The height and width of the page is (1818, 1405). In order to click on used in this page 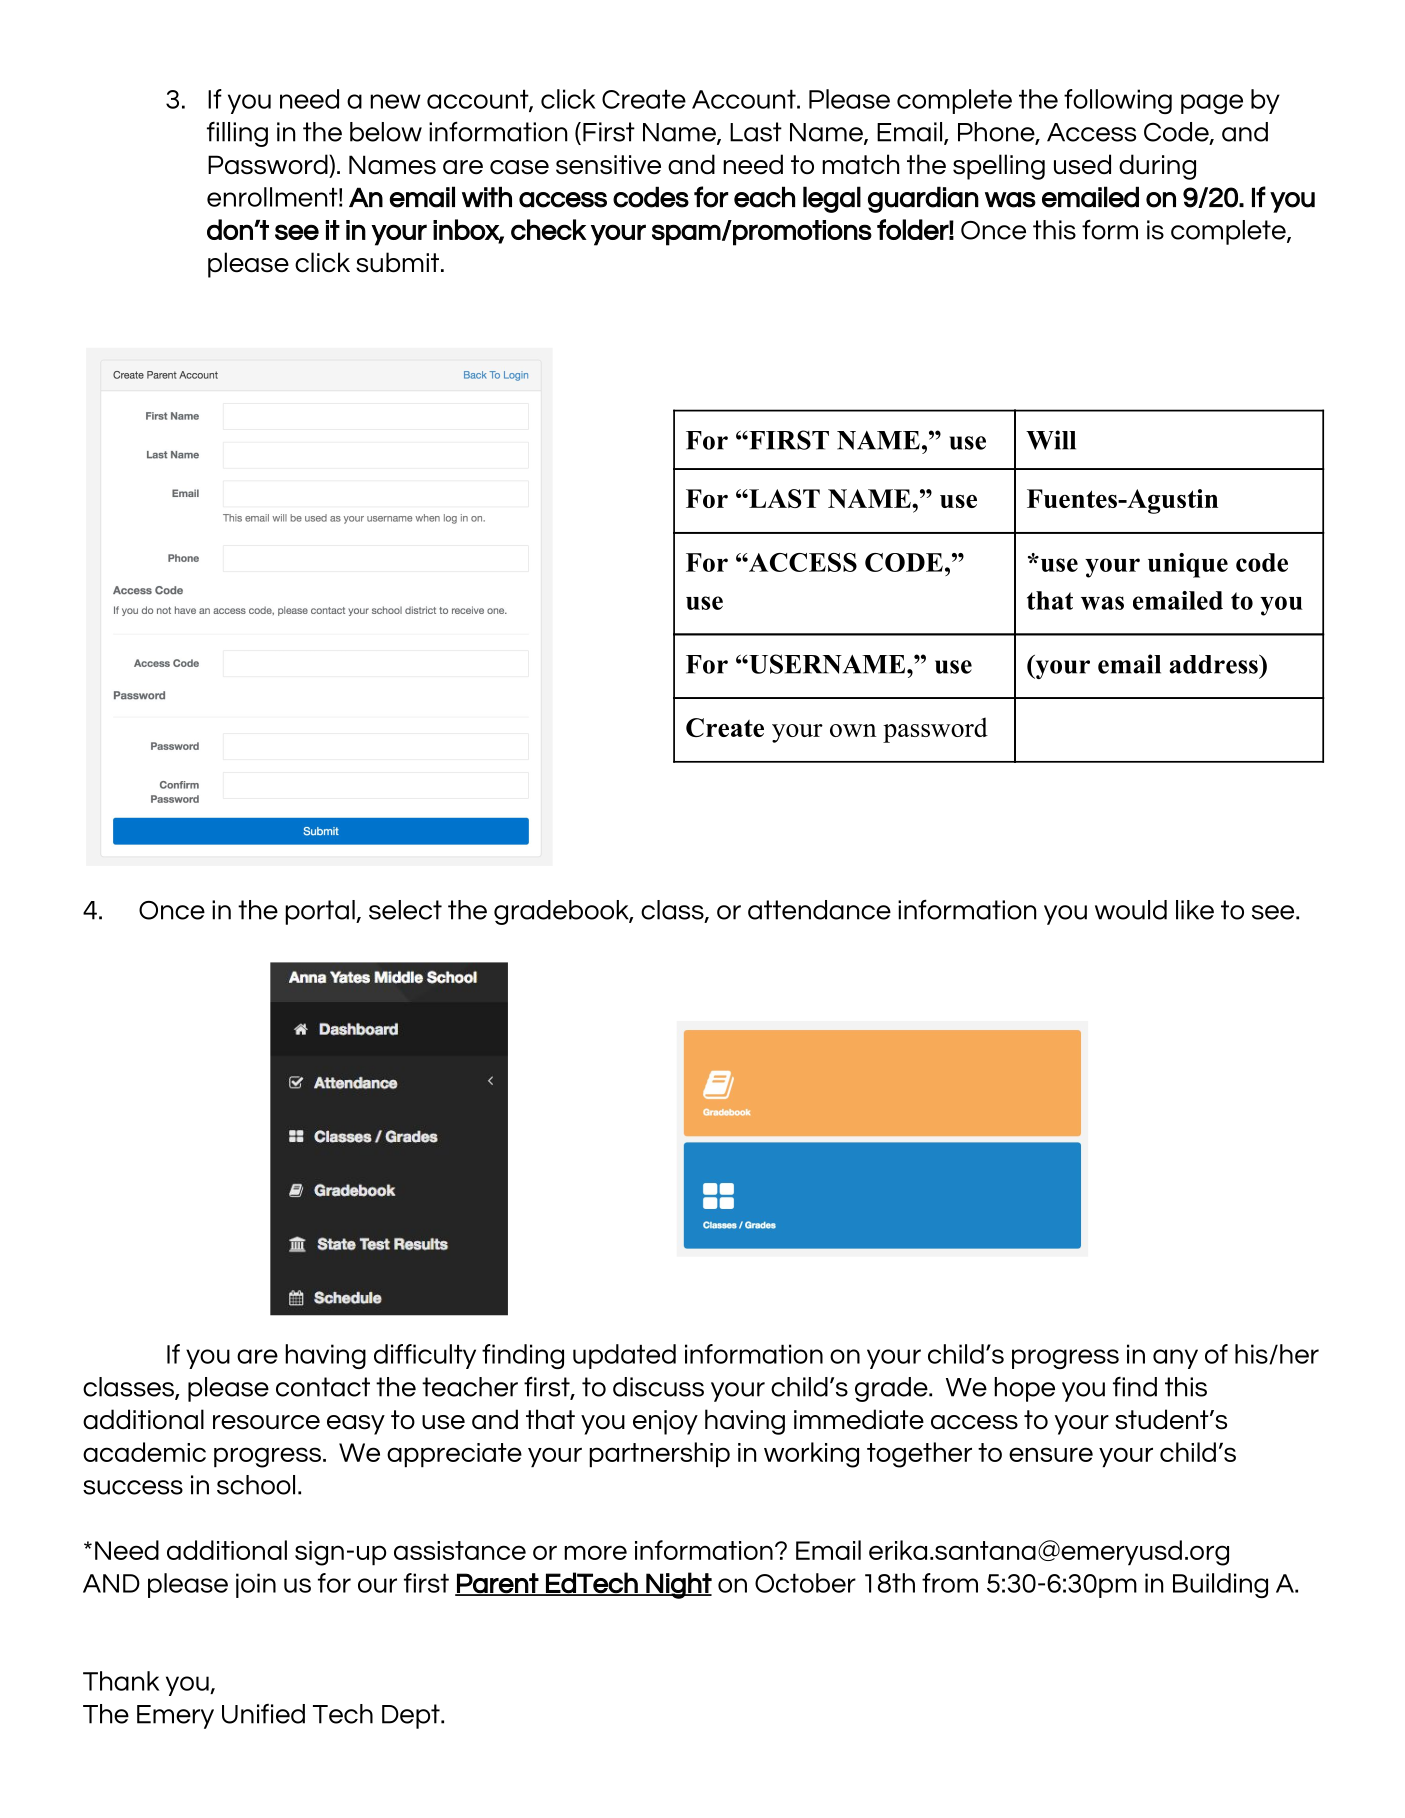, I will do `click(1082, 164)`.
